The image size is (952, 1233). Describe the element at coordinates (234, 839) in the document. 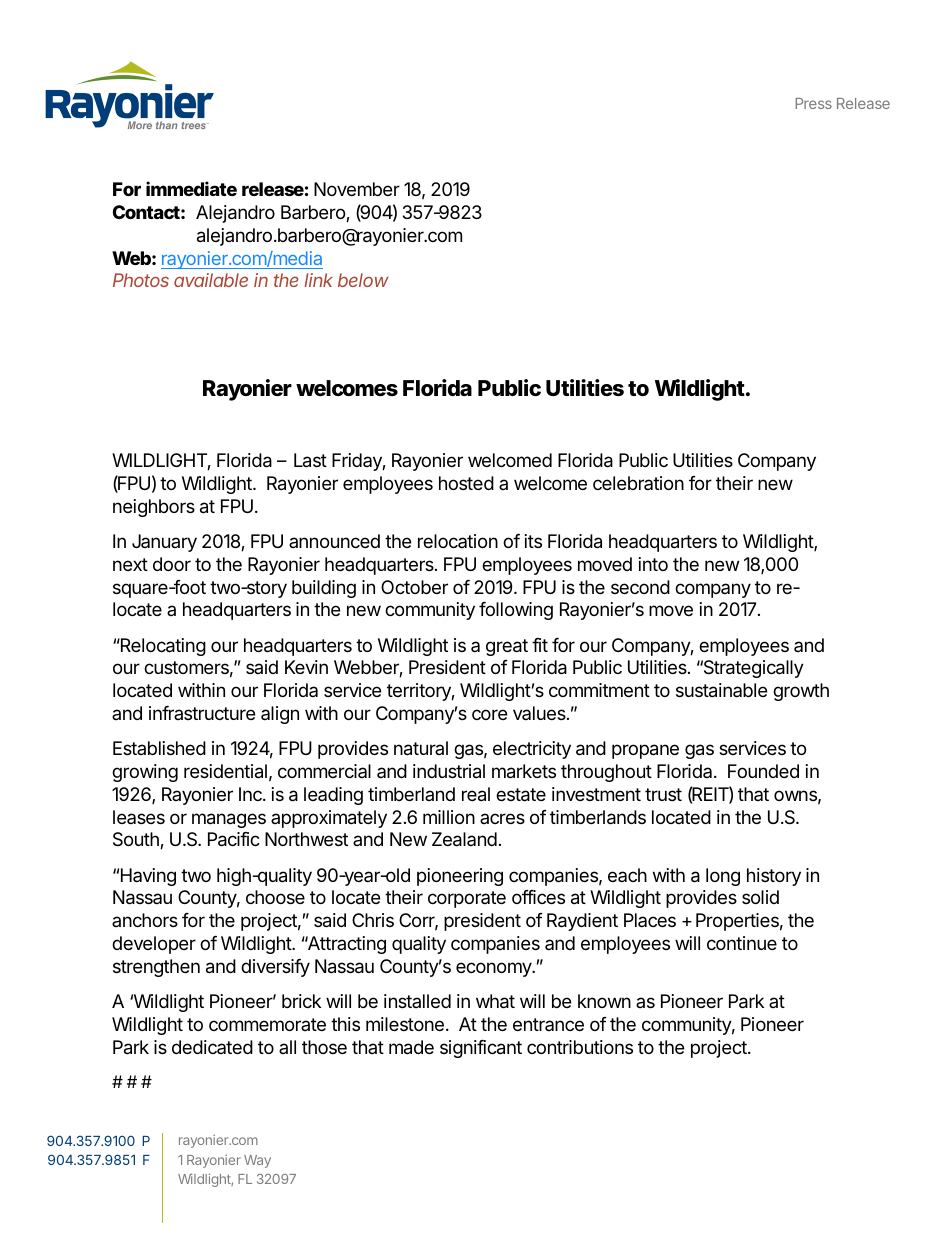

I see `Pacific` at that location.
